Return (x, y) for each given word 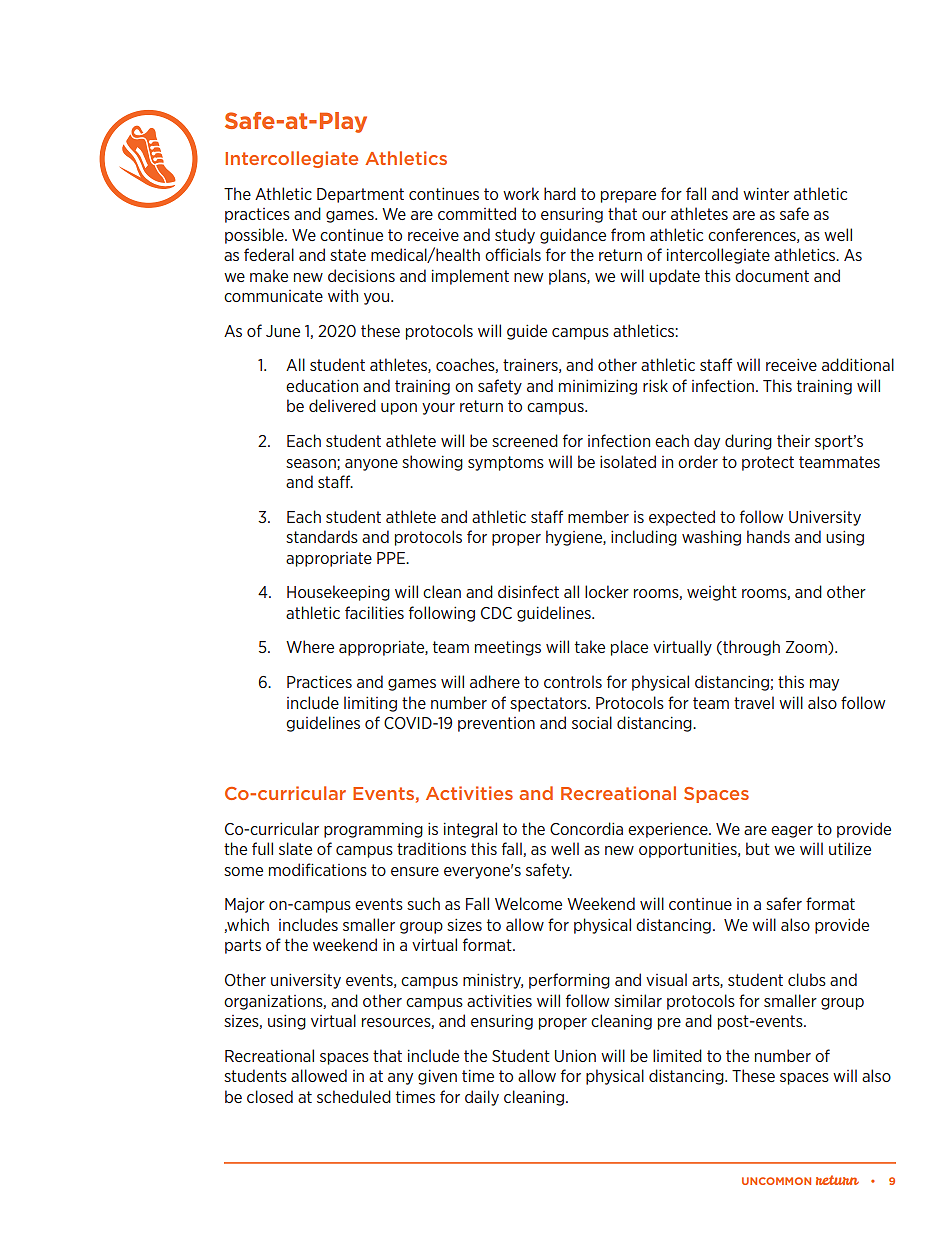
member (598, 516)
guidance (573, 236)
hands (768, 536)
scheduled (354, 1096)
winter (766, 194)
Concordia (586, 828)
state (348, 255)
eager (792, 832)
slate (295, 848)
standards (322, 536)
